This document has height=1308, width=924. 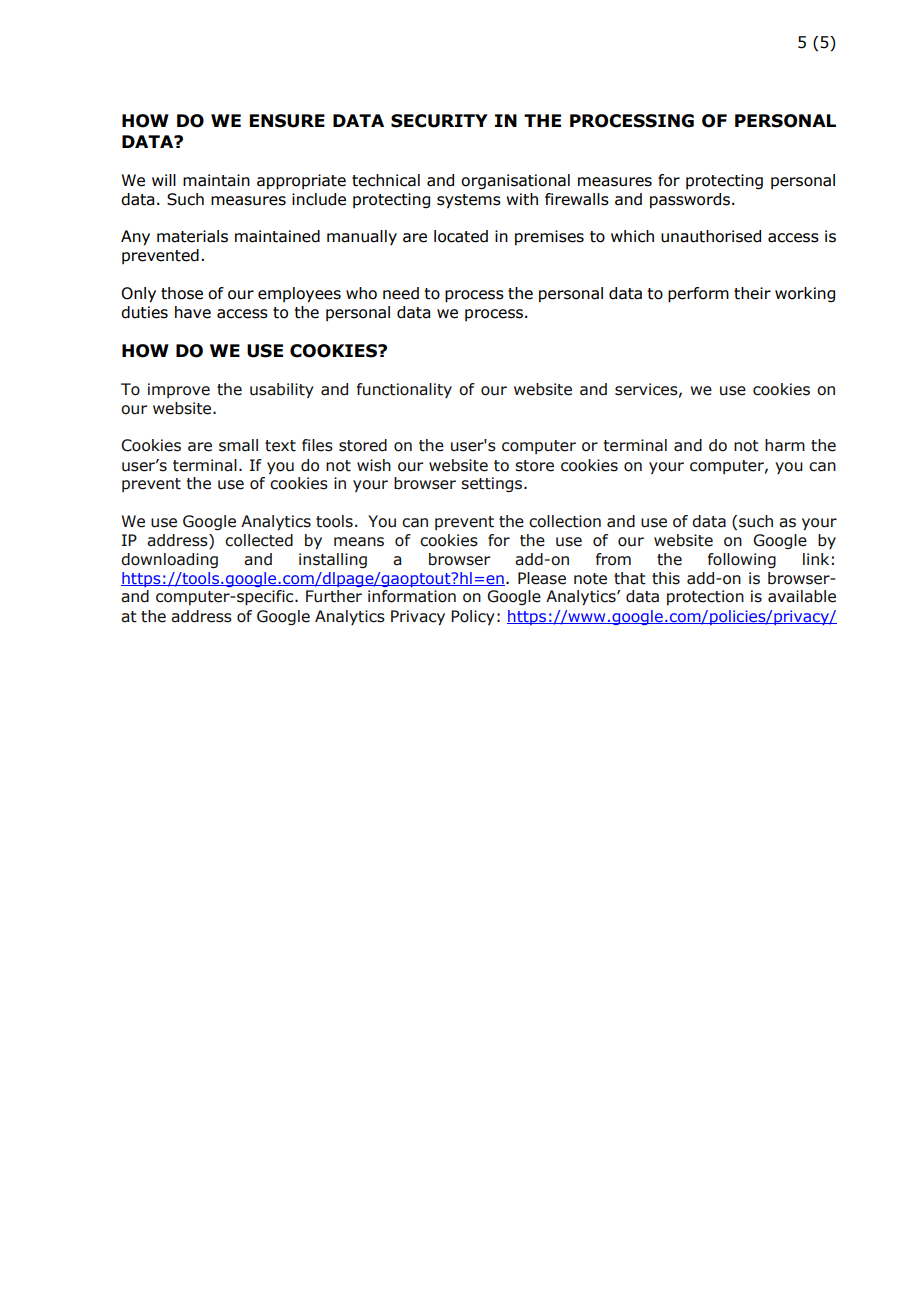 I want to click on those, so click(x=182, y=293).
